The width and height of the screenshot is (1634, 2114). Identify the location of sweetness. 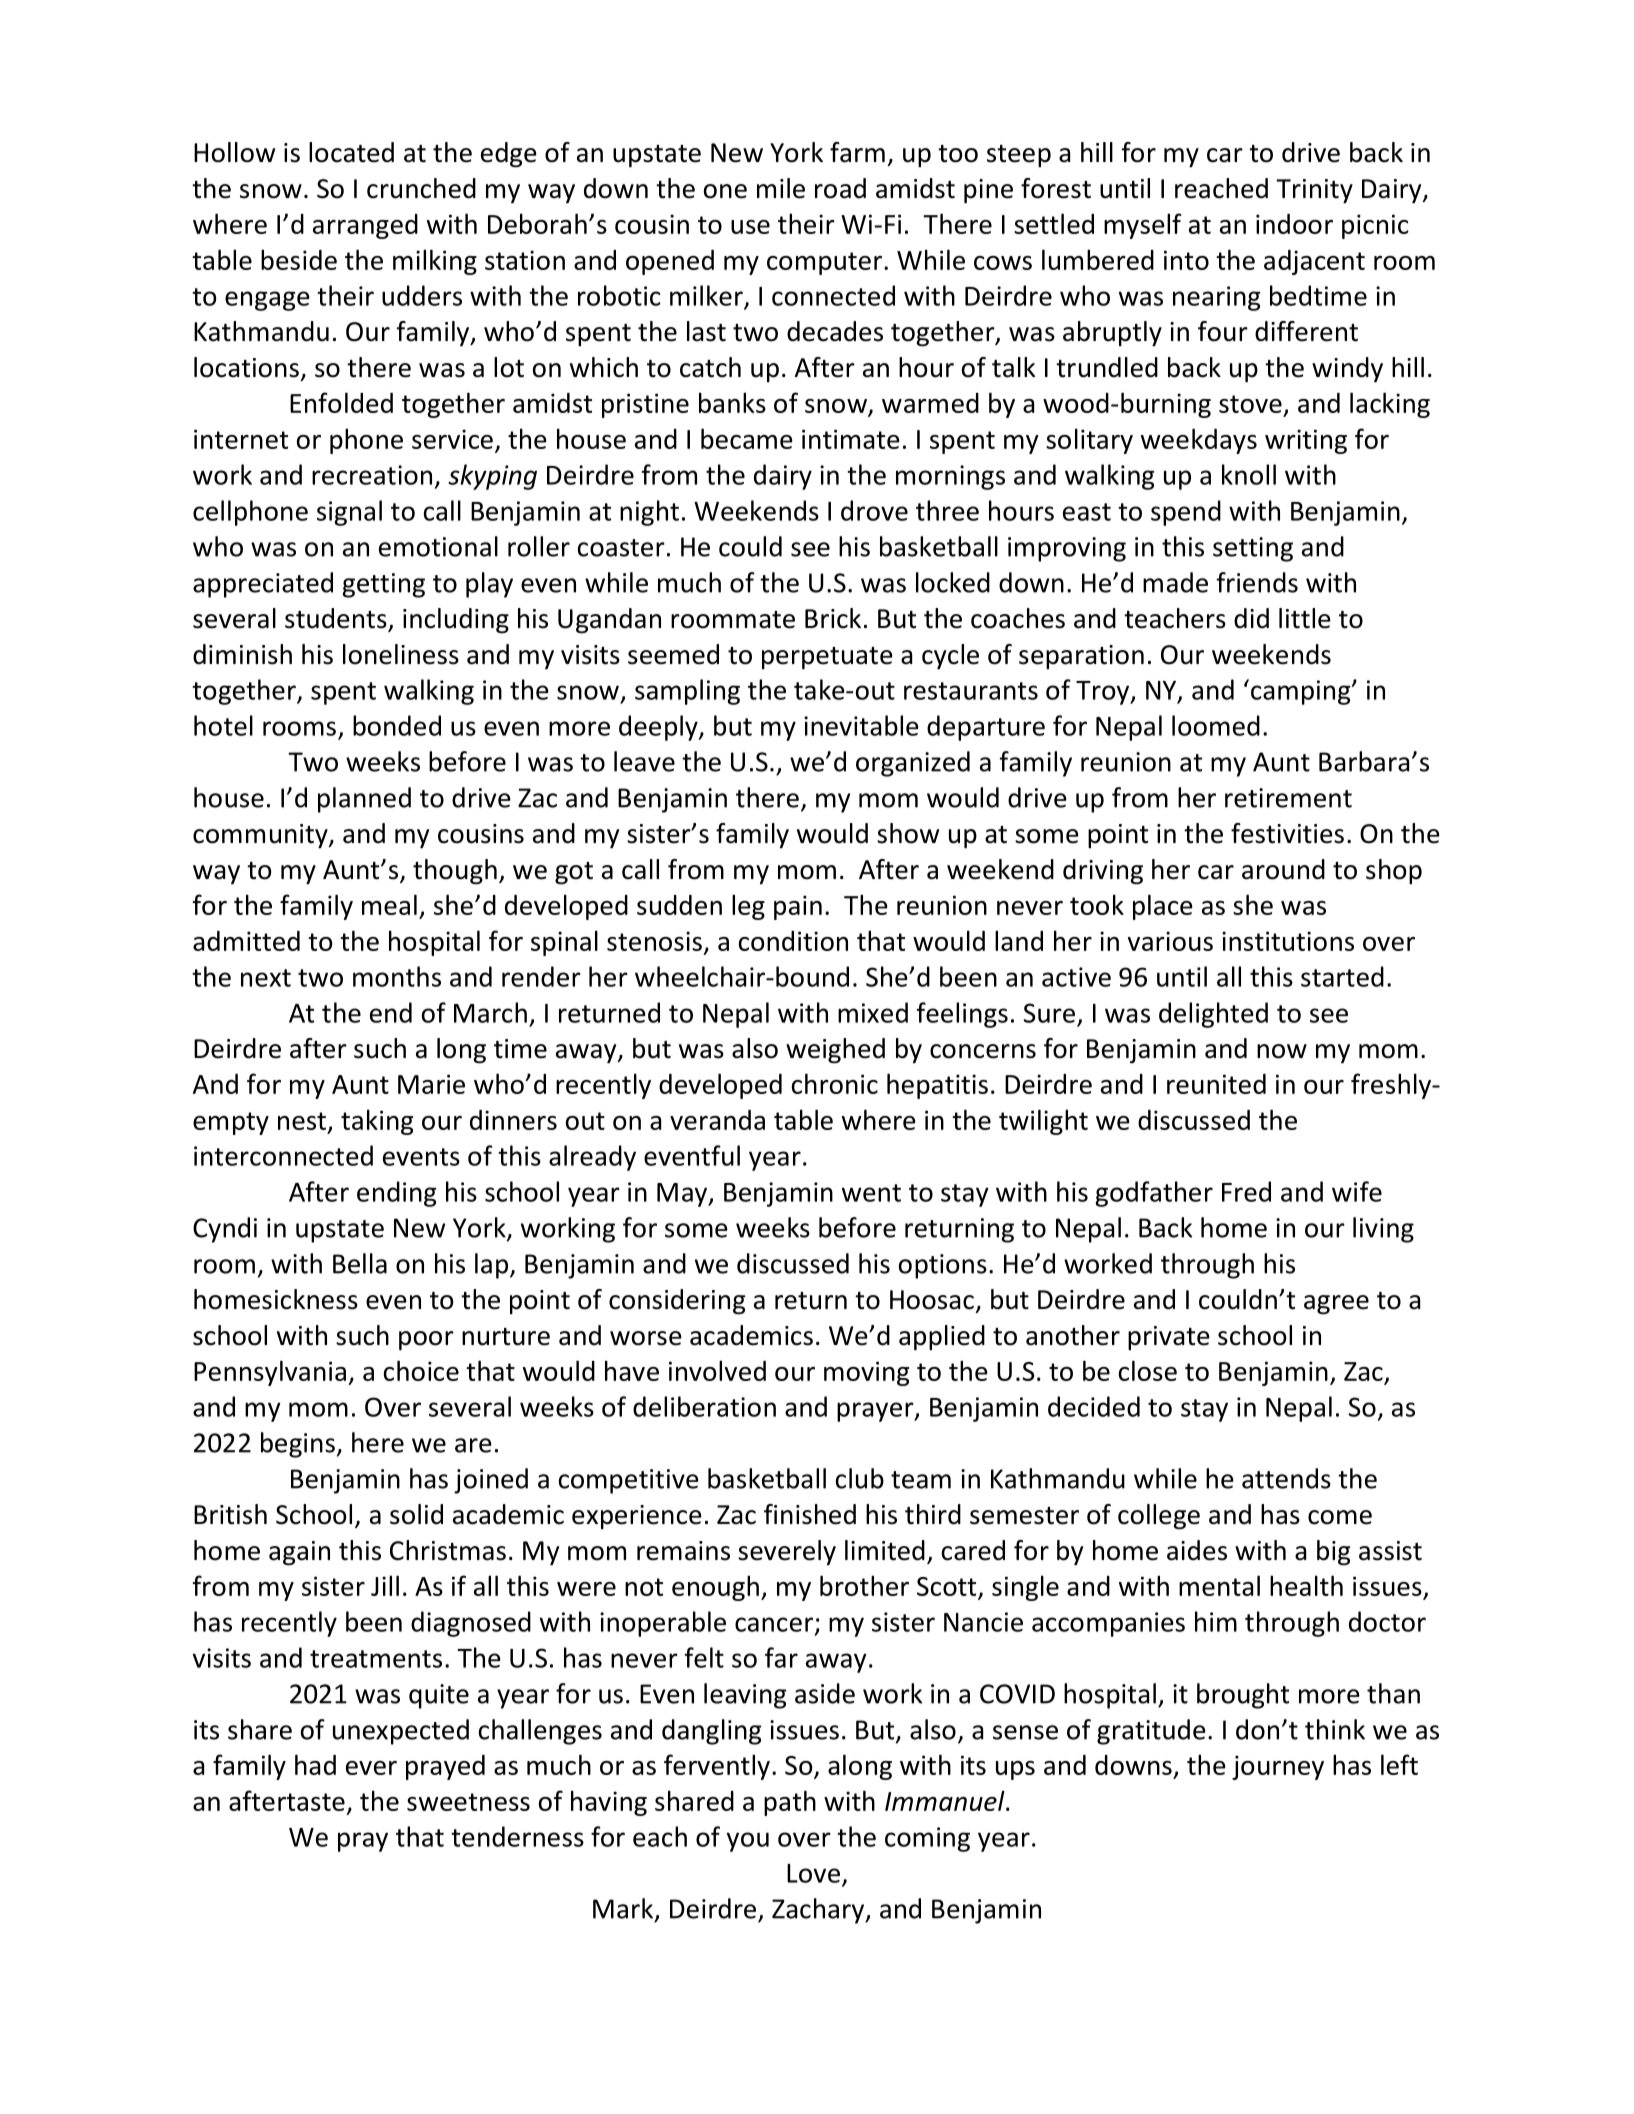
(468, 1802).
